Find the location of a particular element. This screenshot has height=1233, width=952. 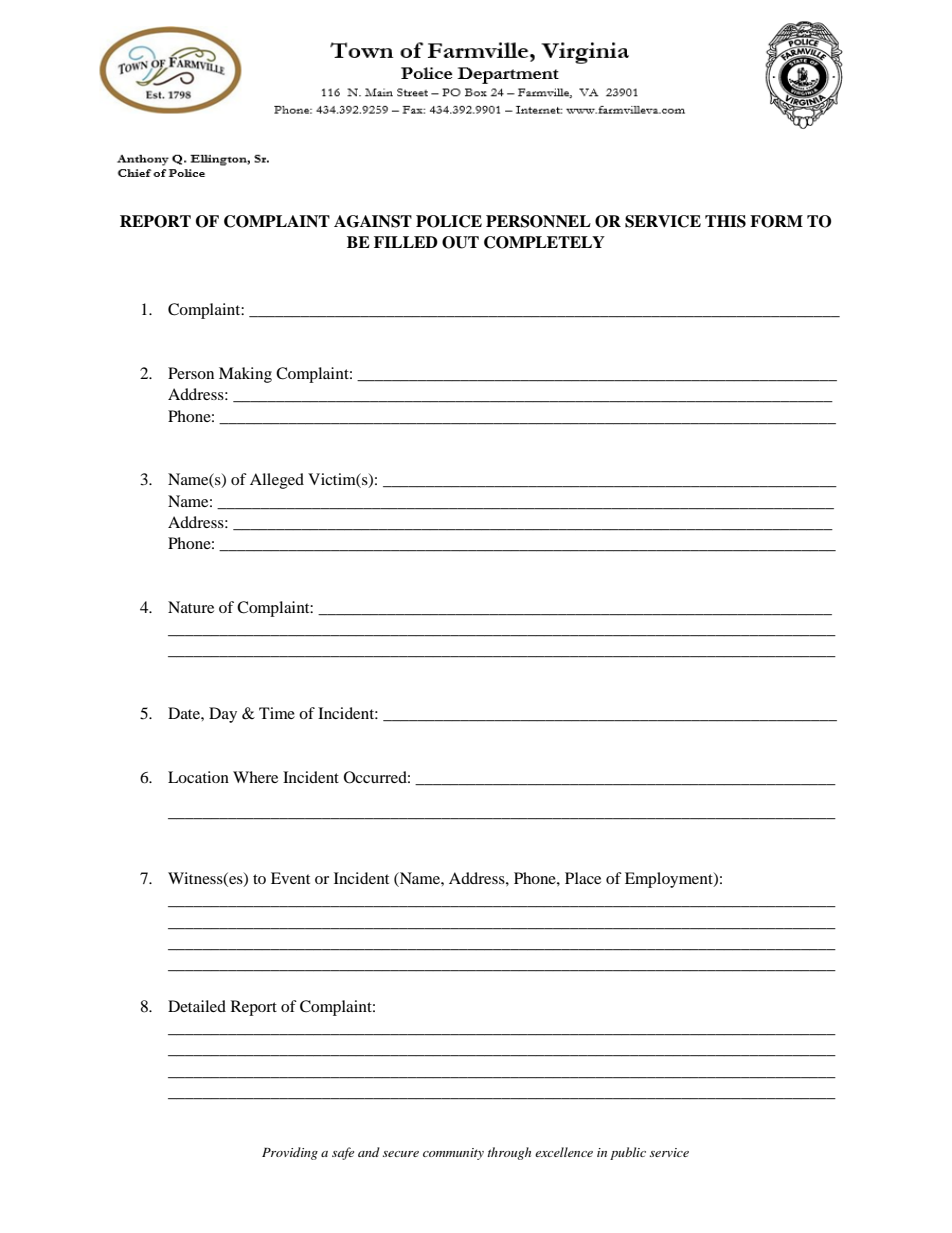

Alleged is located at coordinates (277, 481).
